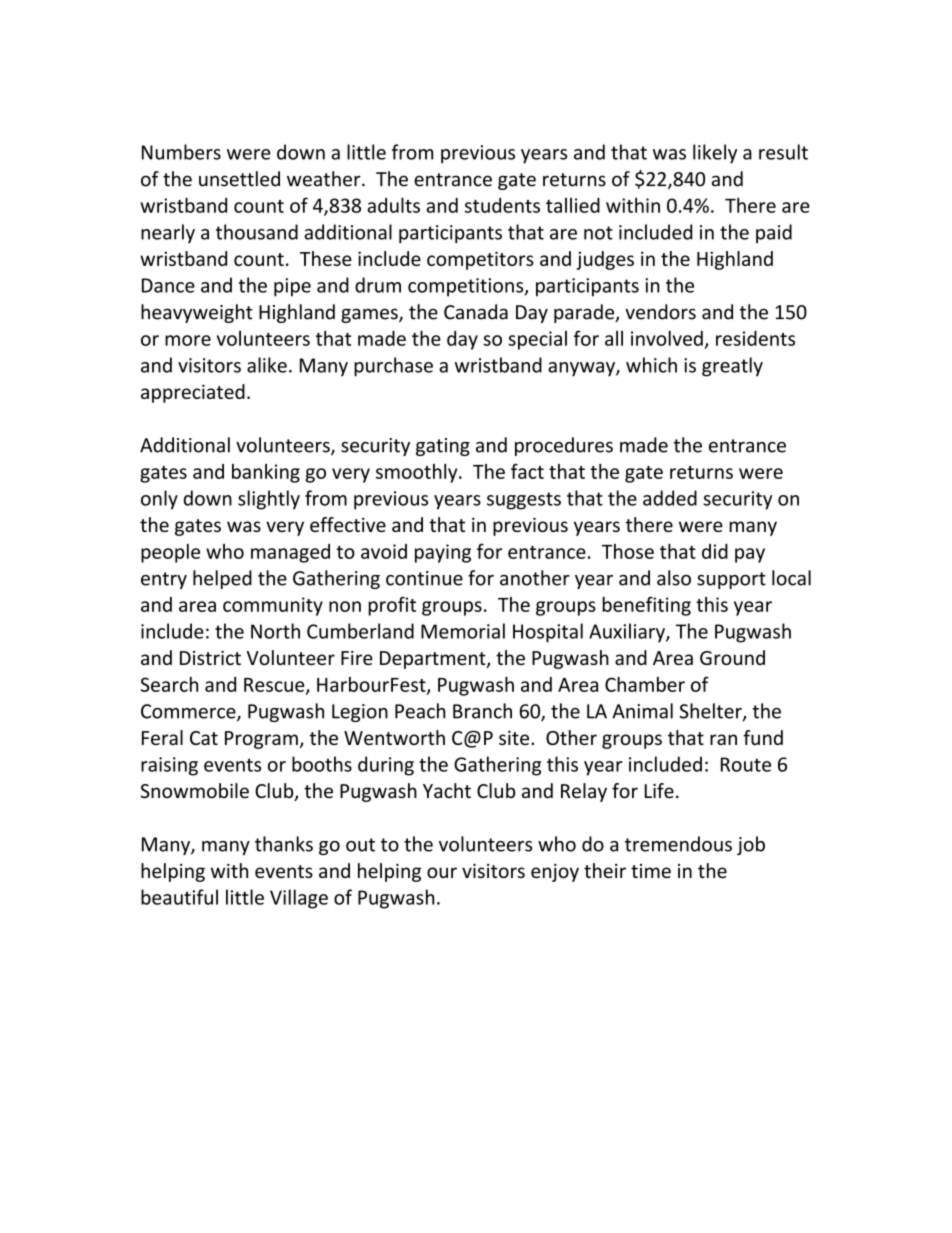 This screenshot has width=952, height=1233. I want to click on job, so click(751, 845).
